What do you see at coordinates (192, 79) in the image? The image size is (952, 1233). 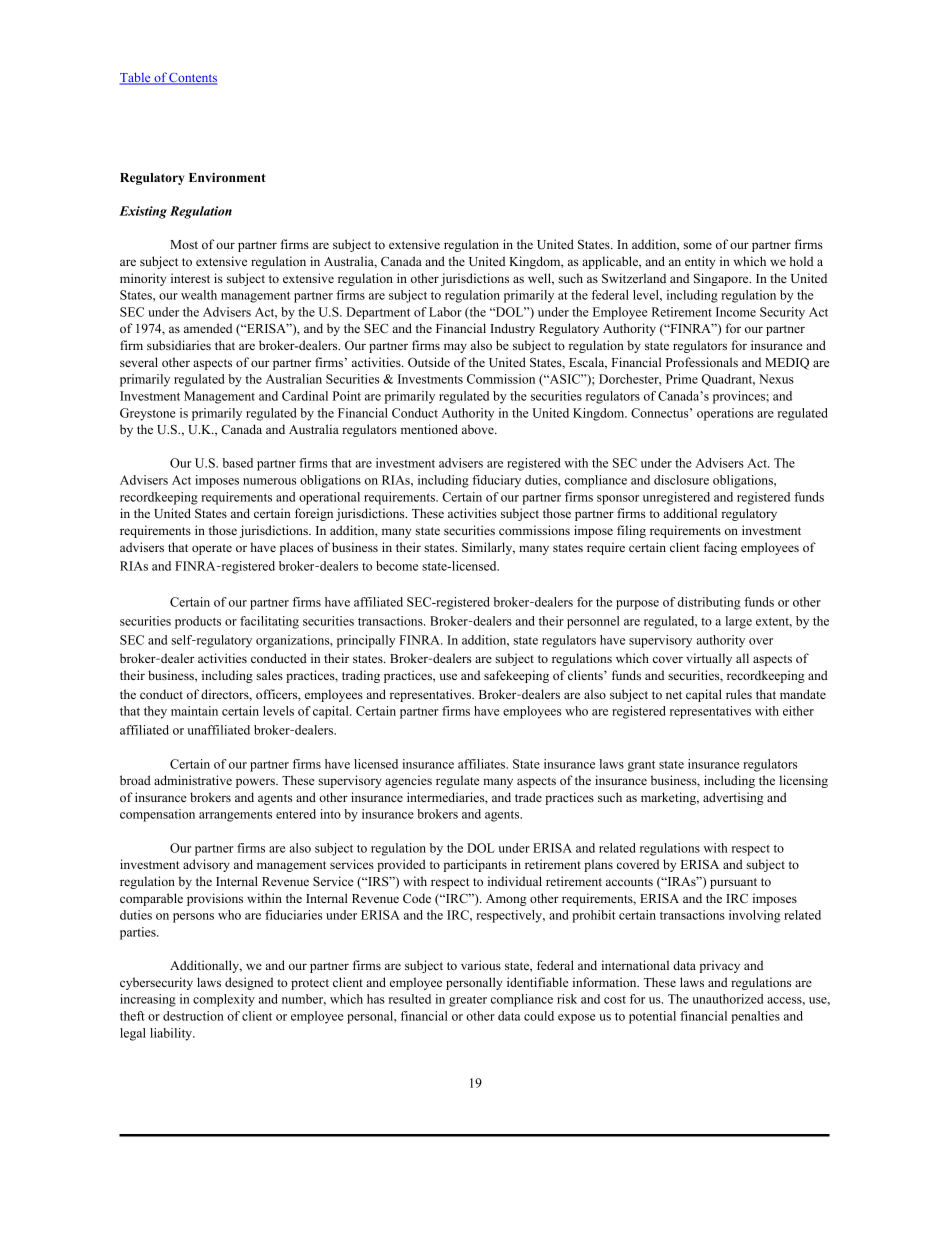 I see `Contents` at bounding box center [192, 79].
